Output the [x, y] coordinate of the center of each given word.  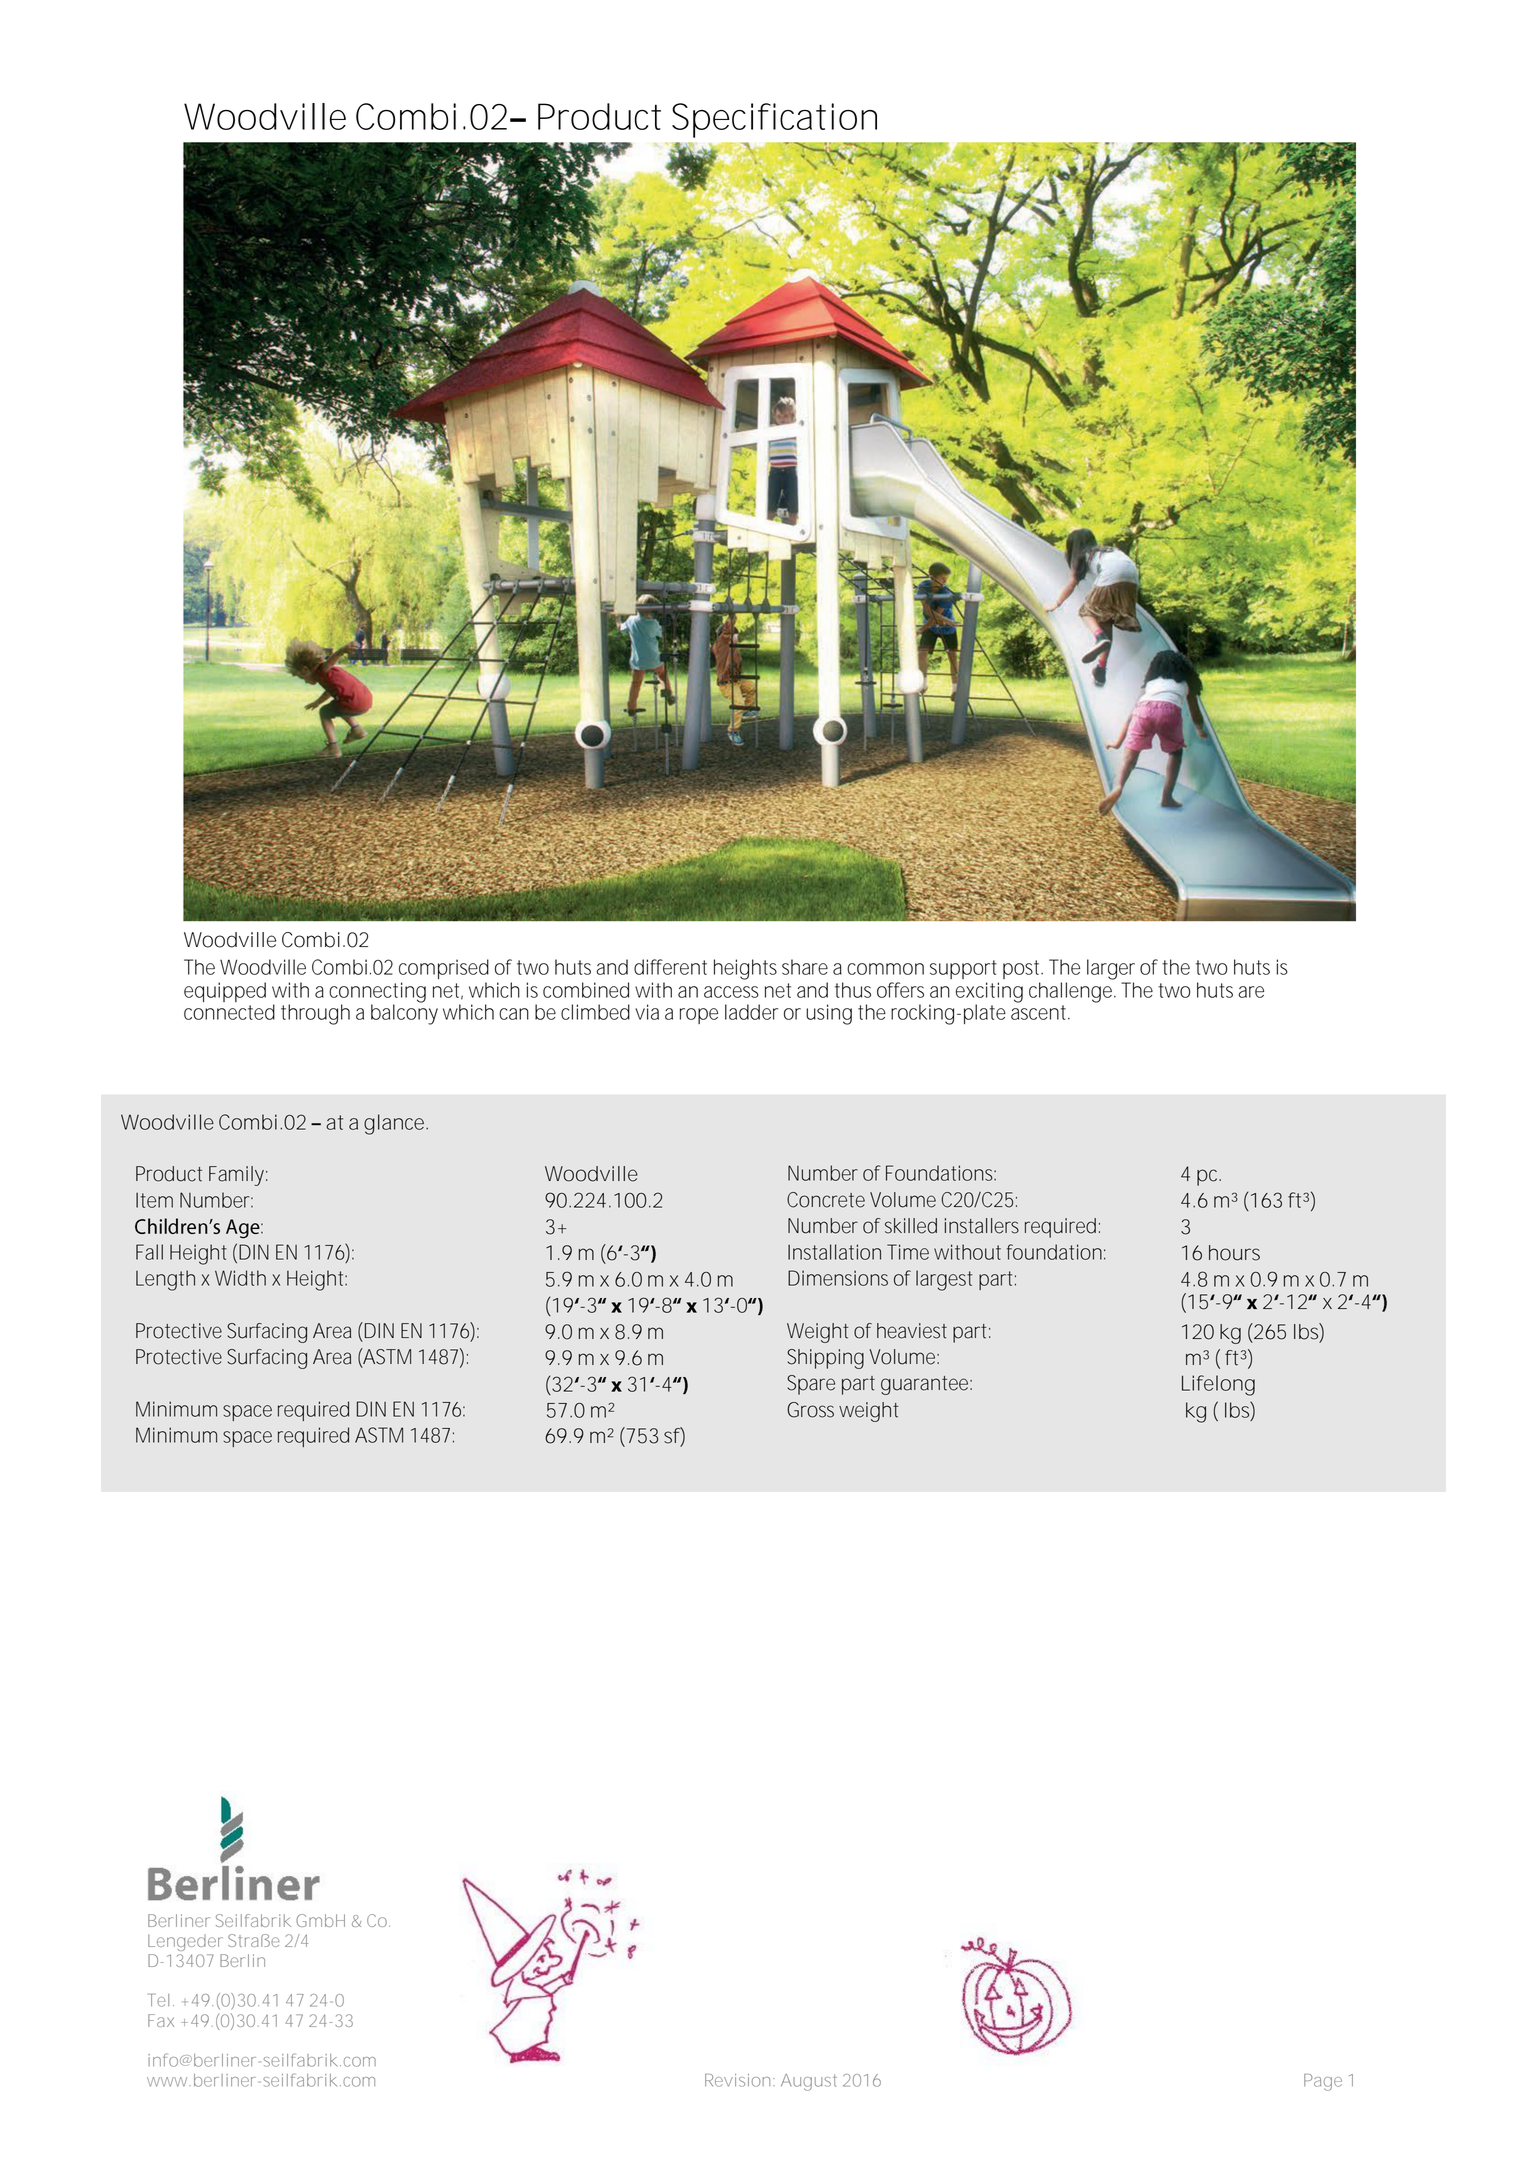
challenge [1072, 992]
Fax [161, 2020]
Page [1323, 2082]
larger [1111, 969]
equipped [225, 992]
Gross [810, 1410]
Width [240, 1278]
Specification [774, 120]
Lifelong [1218, 1385]
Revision [737, 2080]
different [670, 967]
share [805, 967]
